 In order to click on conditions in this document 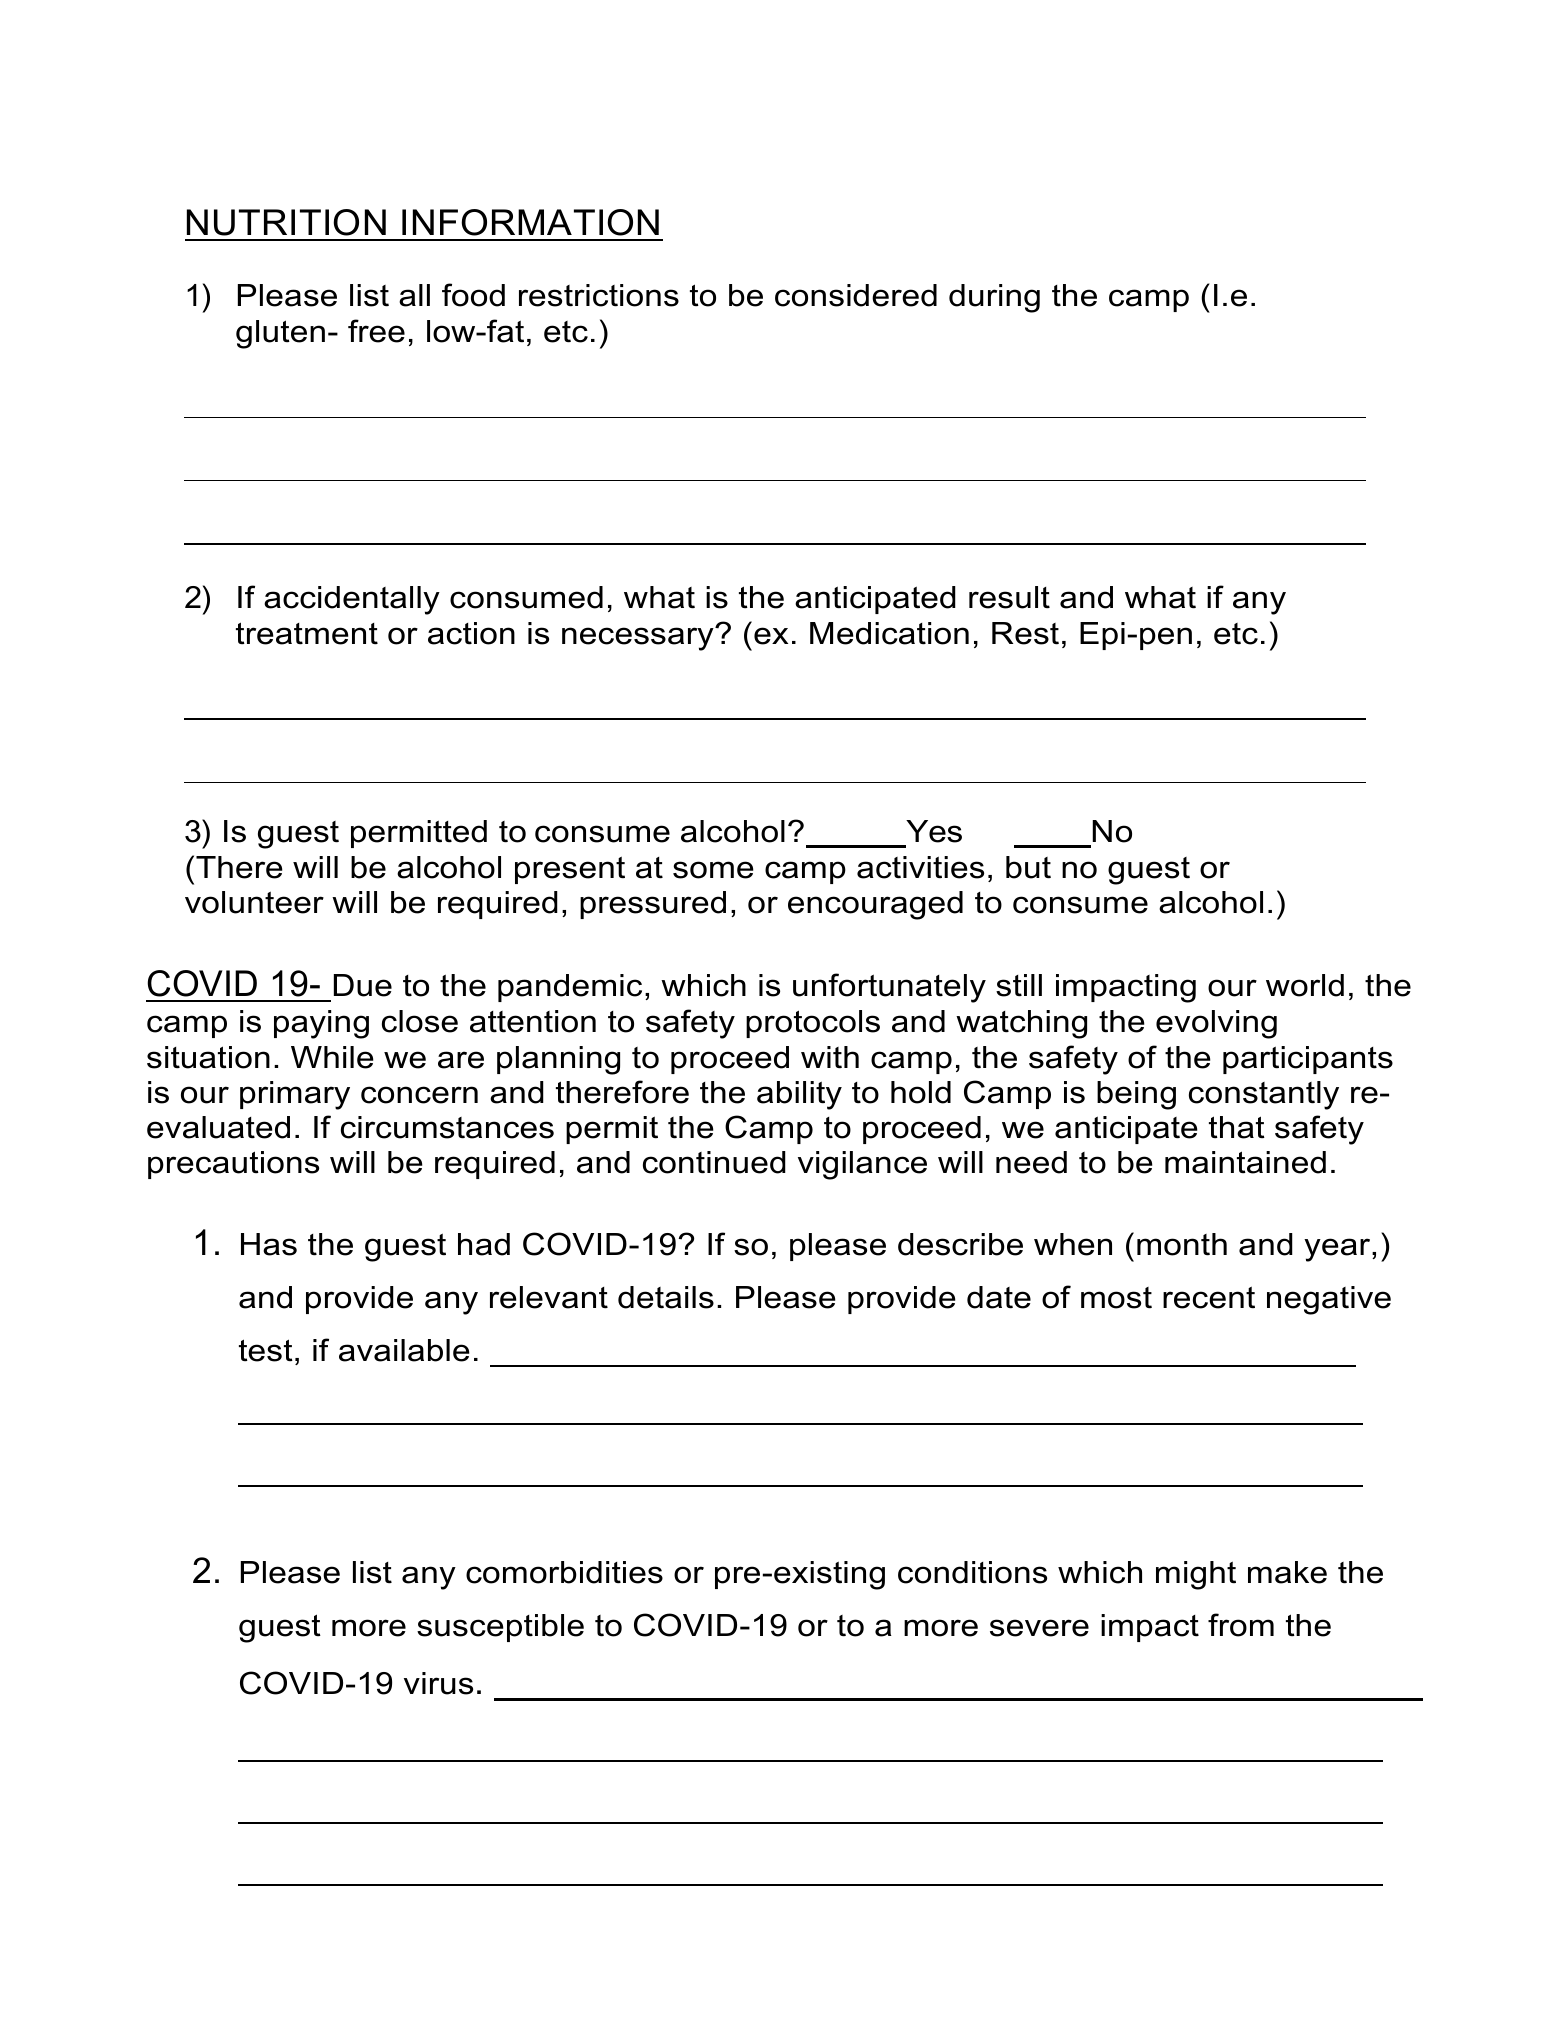, I will do `click(972, 1572)`.
